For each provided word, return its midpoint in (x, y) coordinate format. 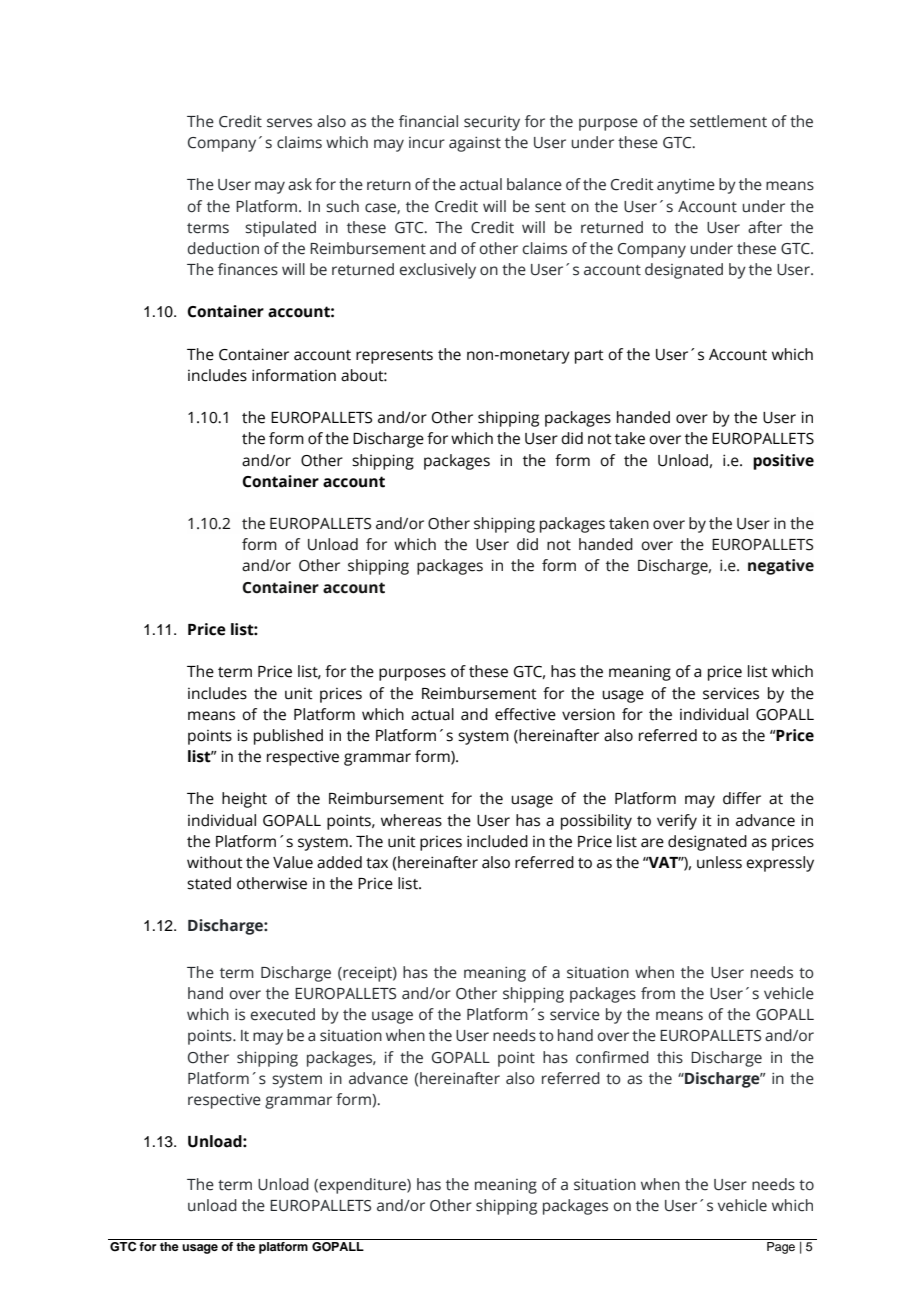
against (475, 144)
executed (283, 1014)
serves (289, 123)
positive (783, 462)
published (288, 737)
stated (209, 883)
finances (248, 269)
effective (525, 714)
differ (742, 798)
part (589, 357)
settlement (728, 121)
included (497, 841)
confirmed (612, 1057)
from (658, 993)
